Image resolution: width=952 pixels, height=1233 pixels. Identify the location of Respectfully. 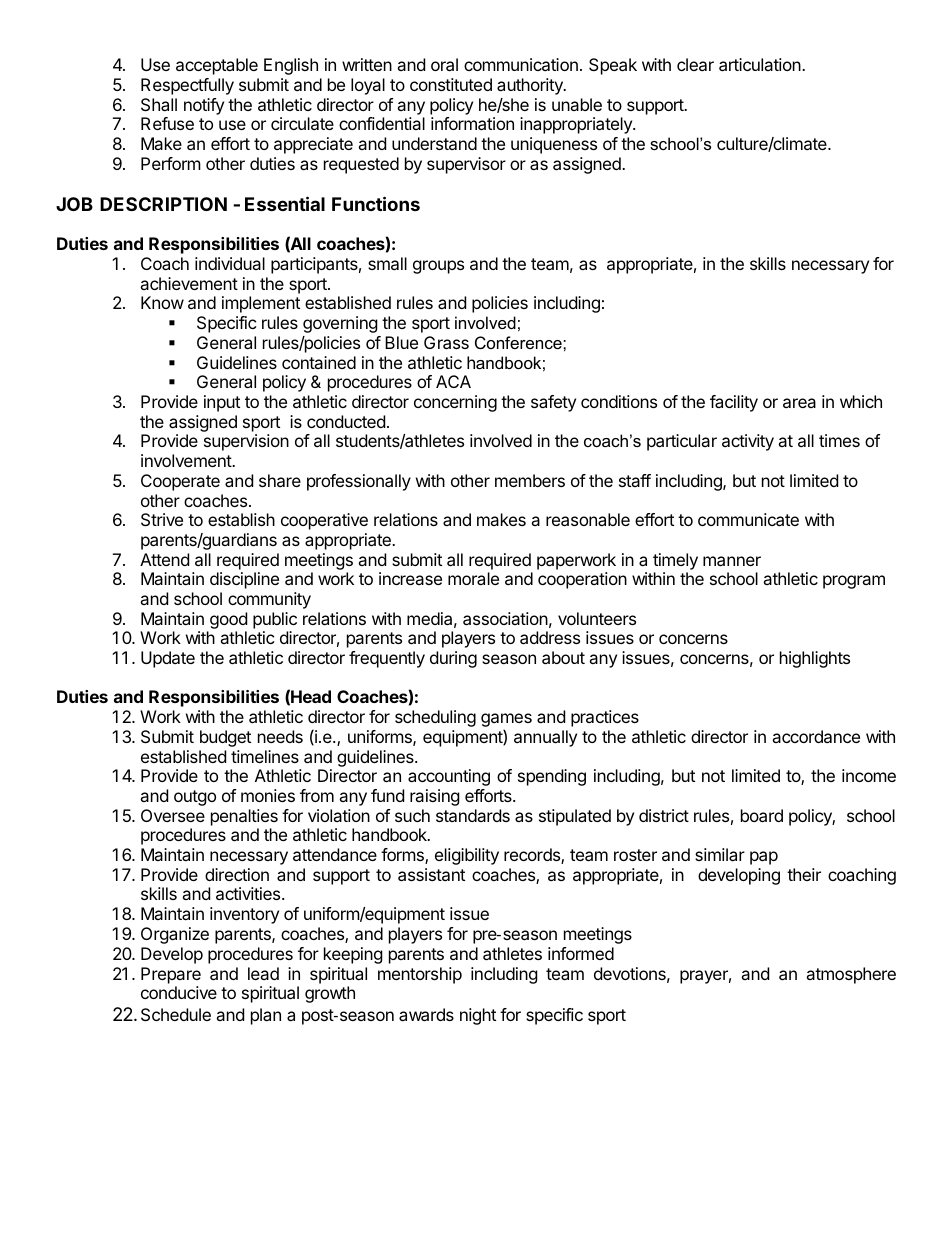
(187, 86).
